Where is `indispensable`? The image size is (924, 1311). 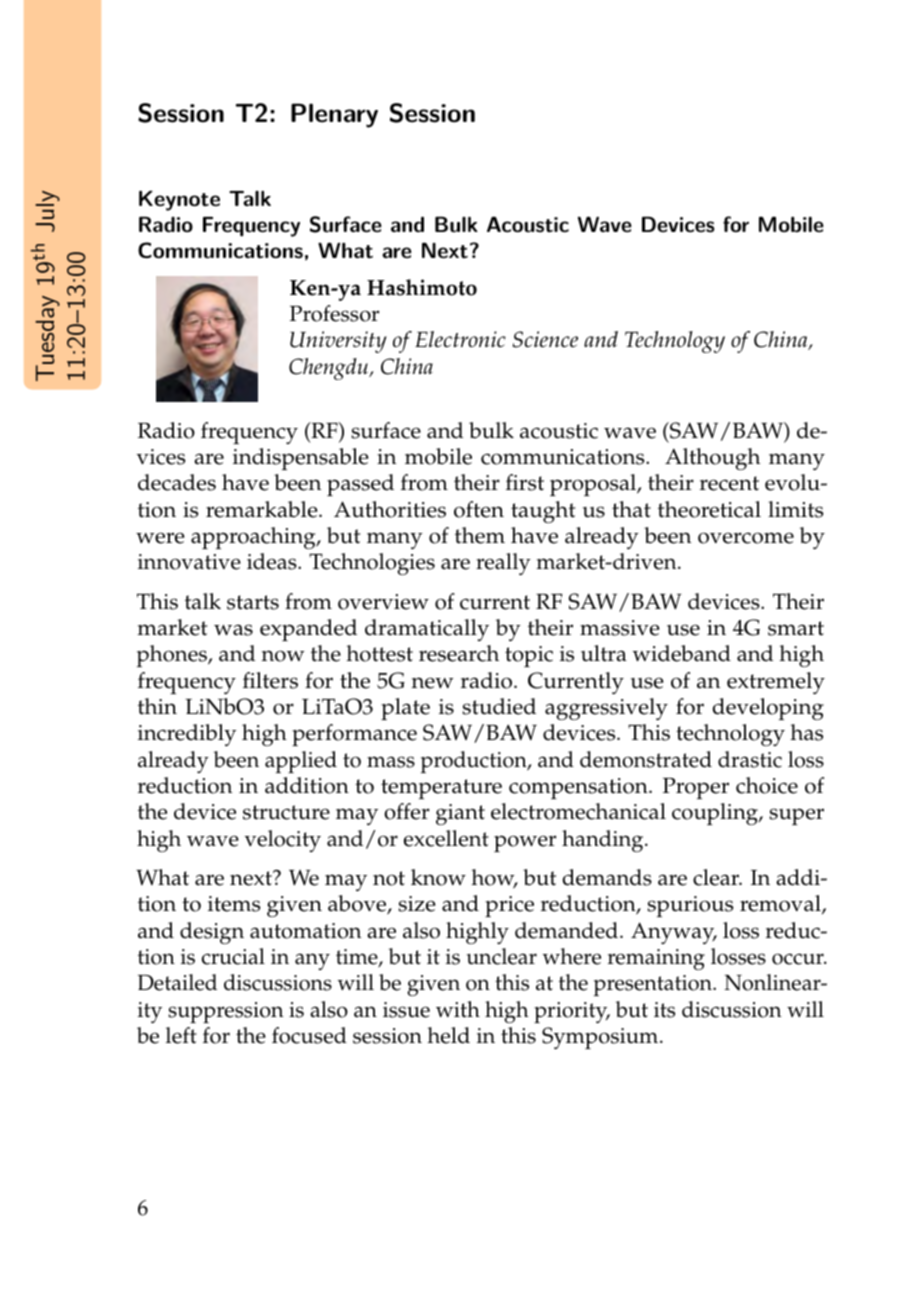 indispensable is located at coordinates (301, 459).
